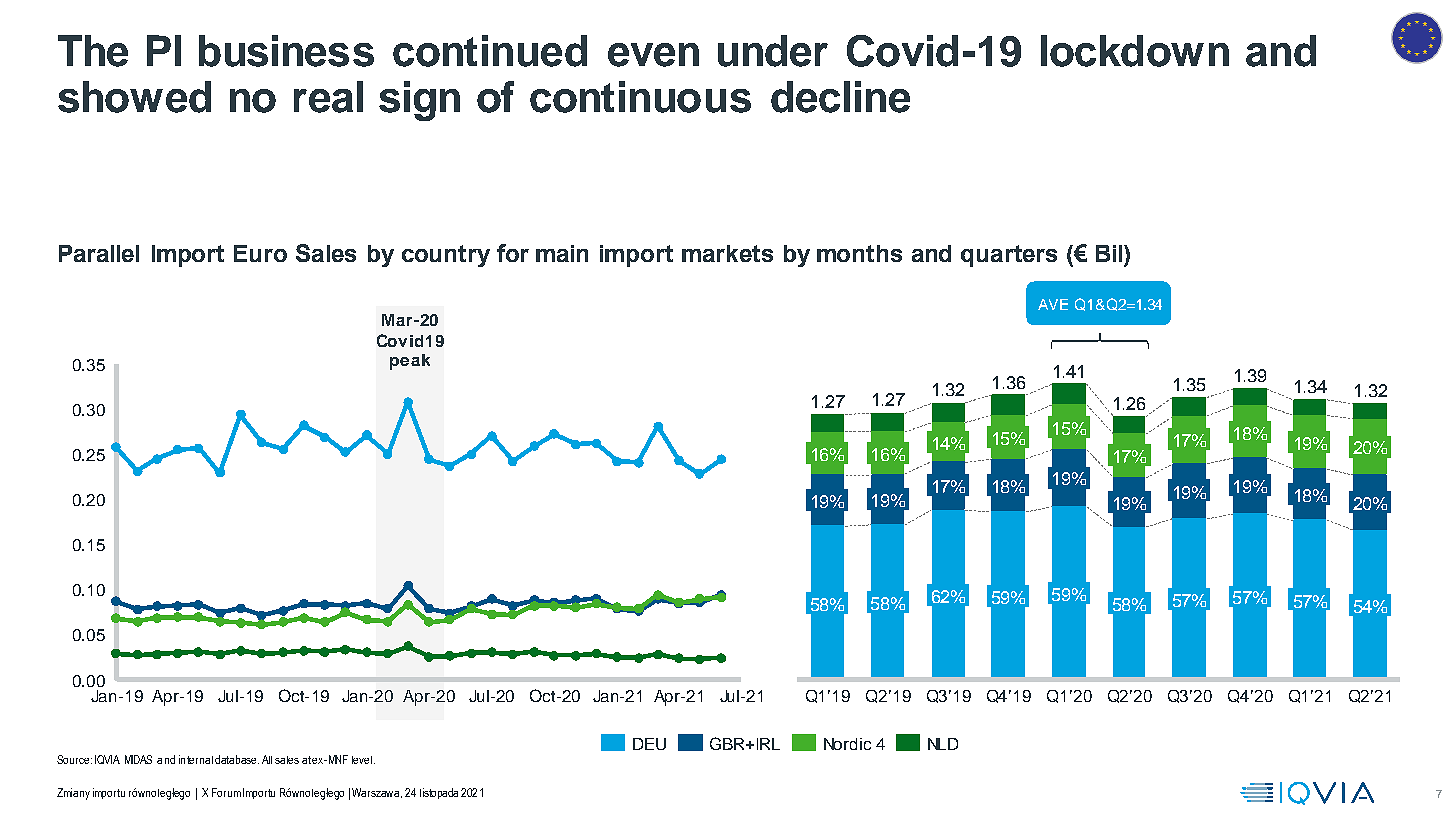 This image has height=819, width=1456. Describe the element at coordinates (134, 97) in the image. I see `showed` at that location.
